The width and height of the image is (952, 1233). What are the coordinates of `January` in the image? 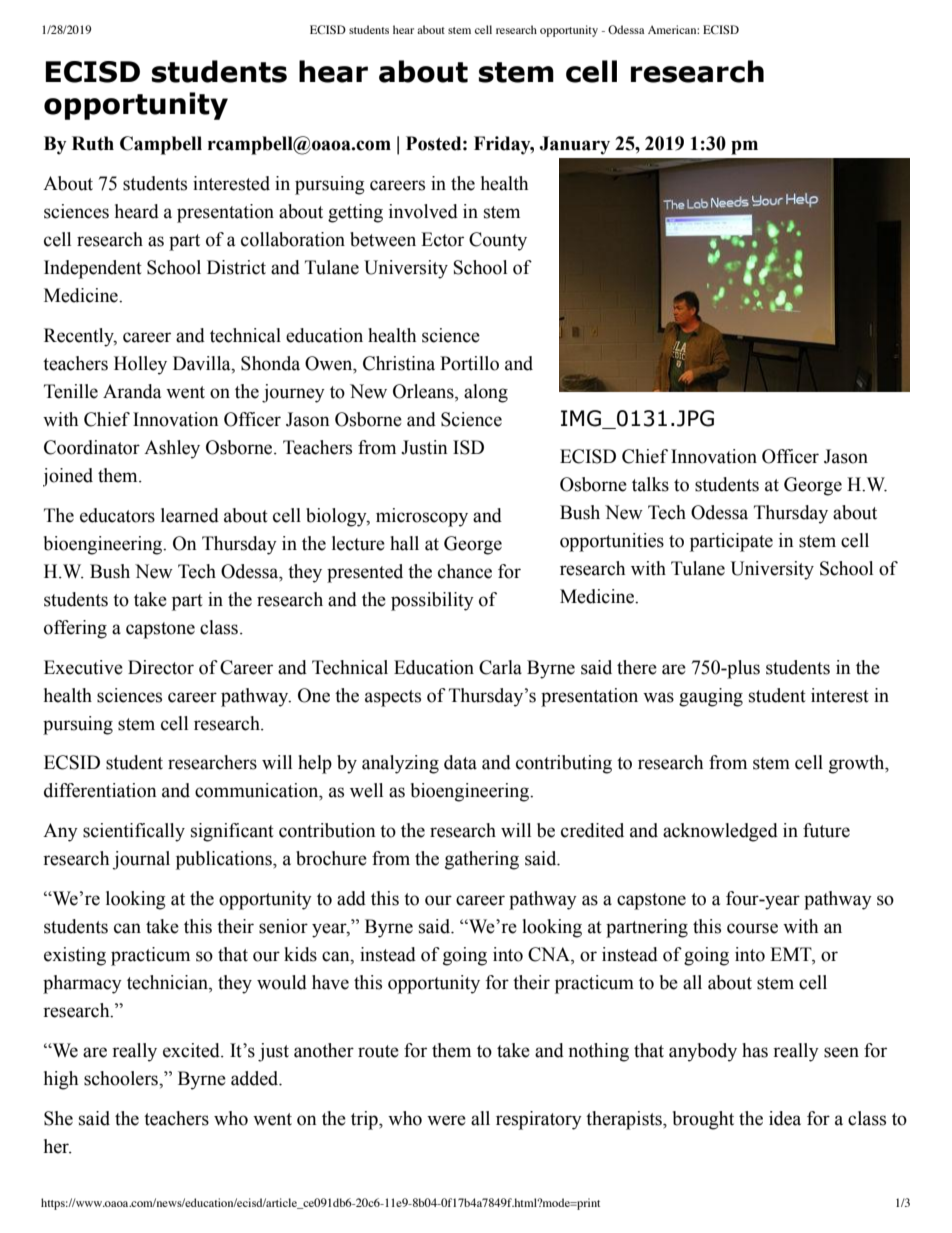 It's located at (574, 145).
